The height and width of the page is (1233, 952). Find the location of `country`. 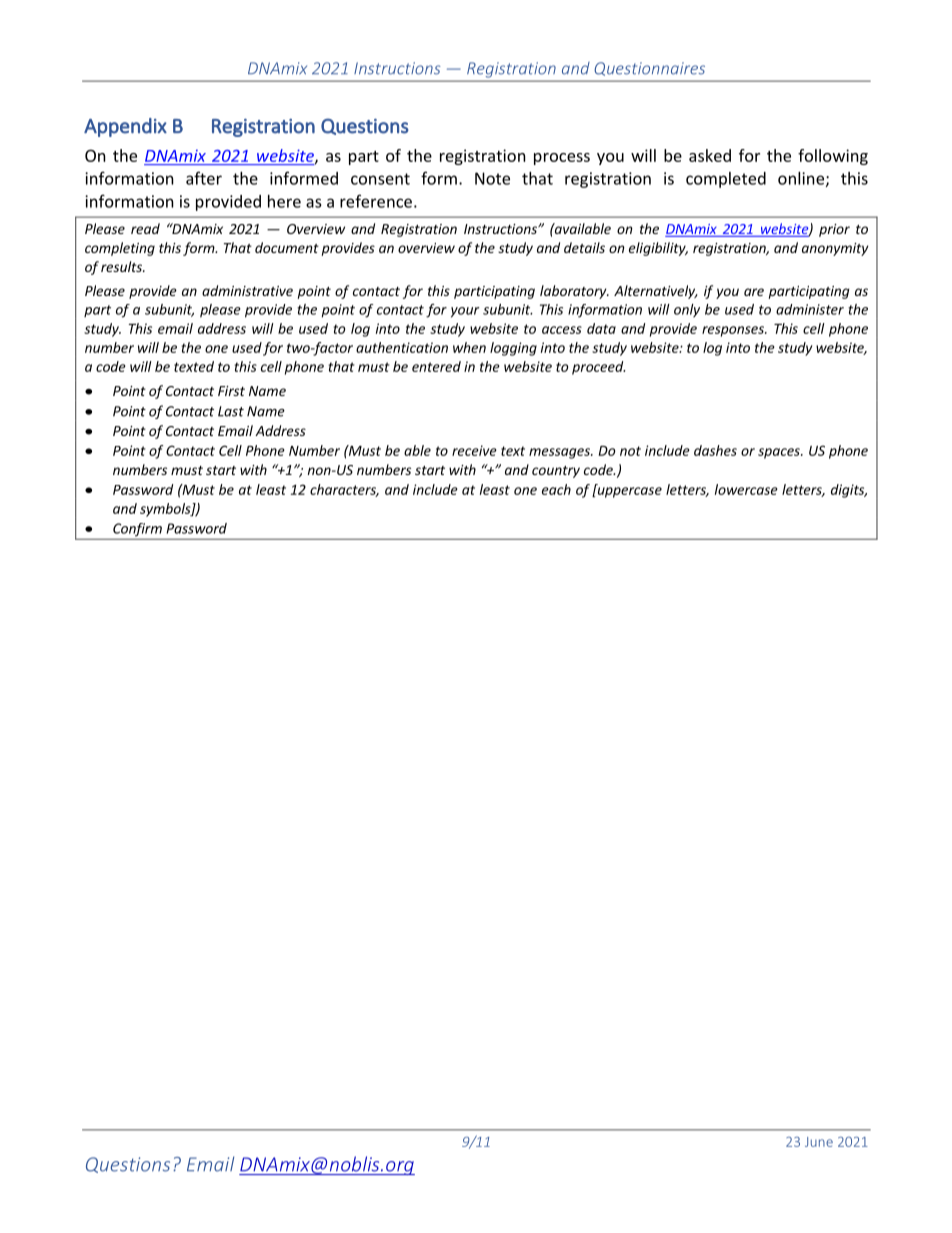

country is located at coordinates (556, 472).
